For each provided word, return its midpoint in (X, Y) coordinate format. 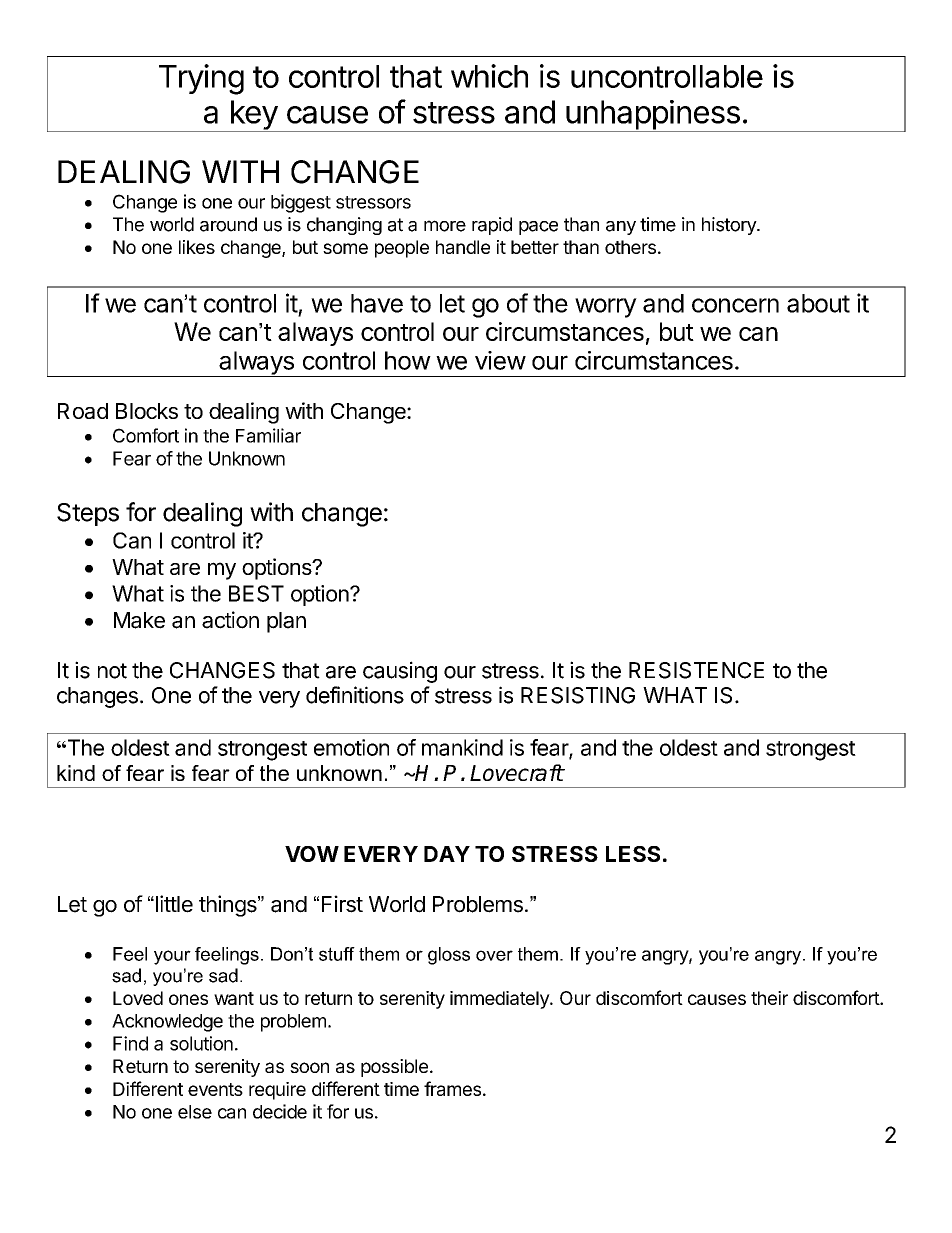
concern (735, 305)
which (489, 76)
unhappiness (653, 116)
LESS (633, 854)
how (408, 360)
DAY (447, 854)
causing (400, 672)
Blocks (147, 411)
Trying (201, 79)
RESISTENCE (696, 670)
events (215, 1089)
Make (139, 620)
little (173, 904)
